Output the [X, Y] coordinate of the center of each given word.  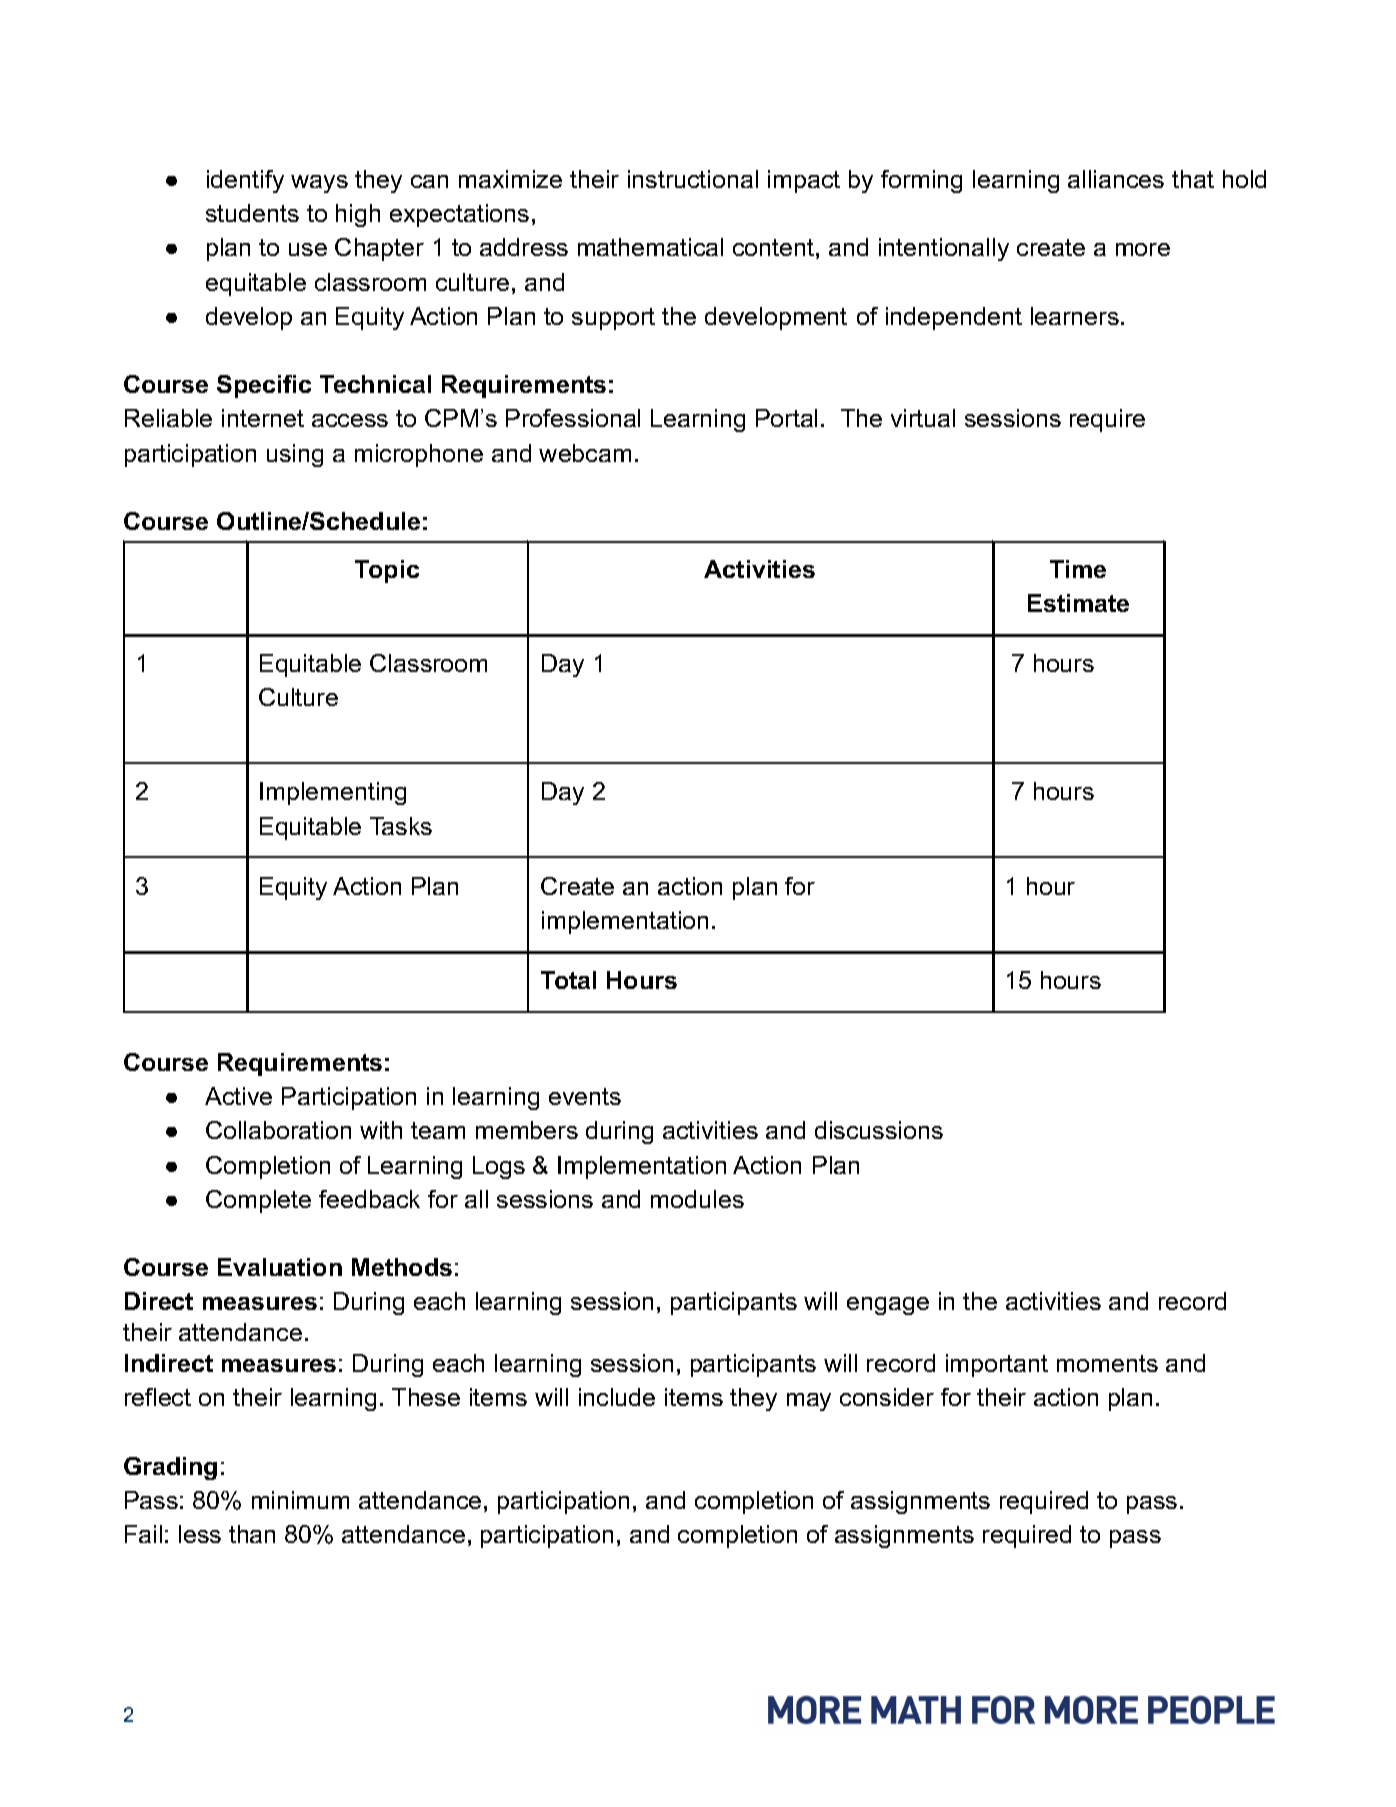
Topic [387, 571]
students [252, 213]
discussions [879, 1130]
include [617, 1397]
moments [1107, 1363]
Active [238, 1096]
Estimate [1078, 603]
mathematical [650, 247]
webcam [585, 453]
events [585, 1096]
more [1143, 249]
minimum [300, 1500]
